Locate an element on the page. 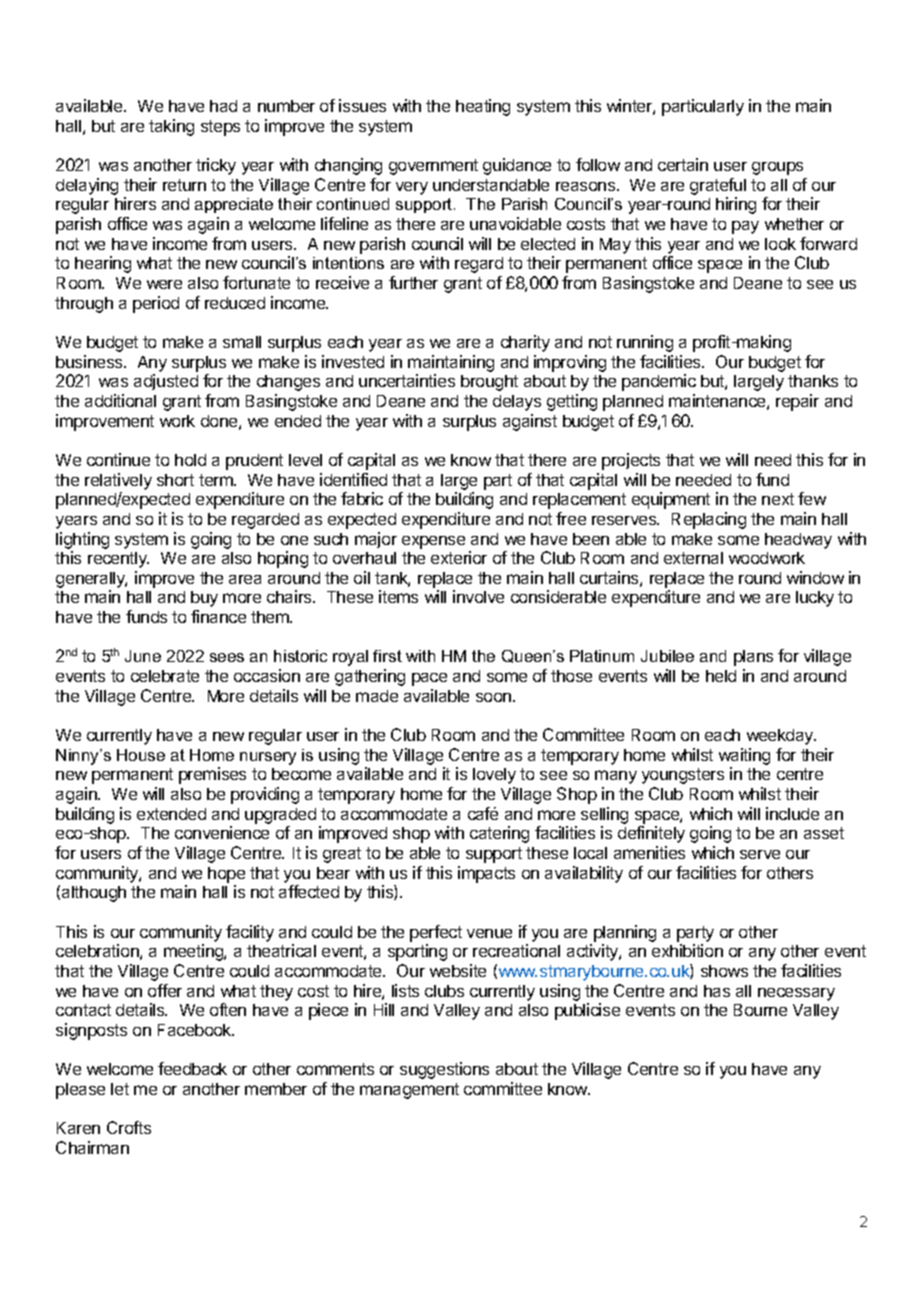 The height and width of the image is (1308, 924). plans is located at coordinates (753, 658).
